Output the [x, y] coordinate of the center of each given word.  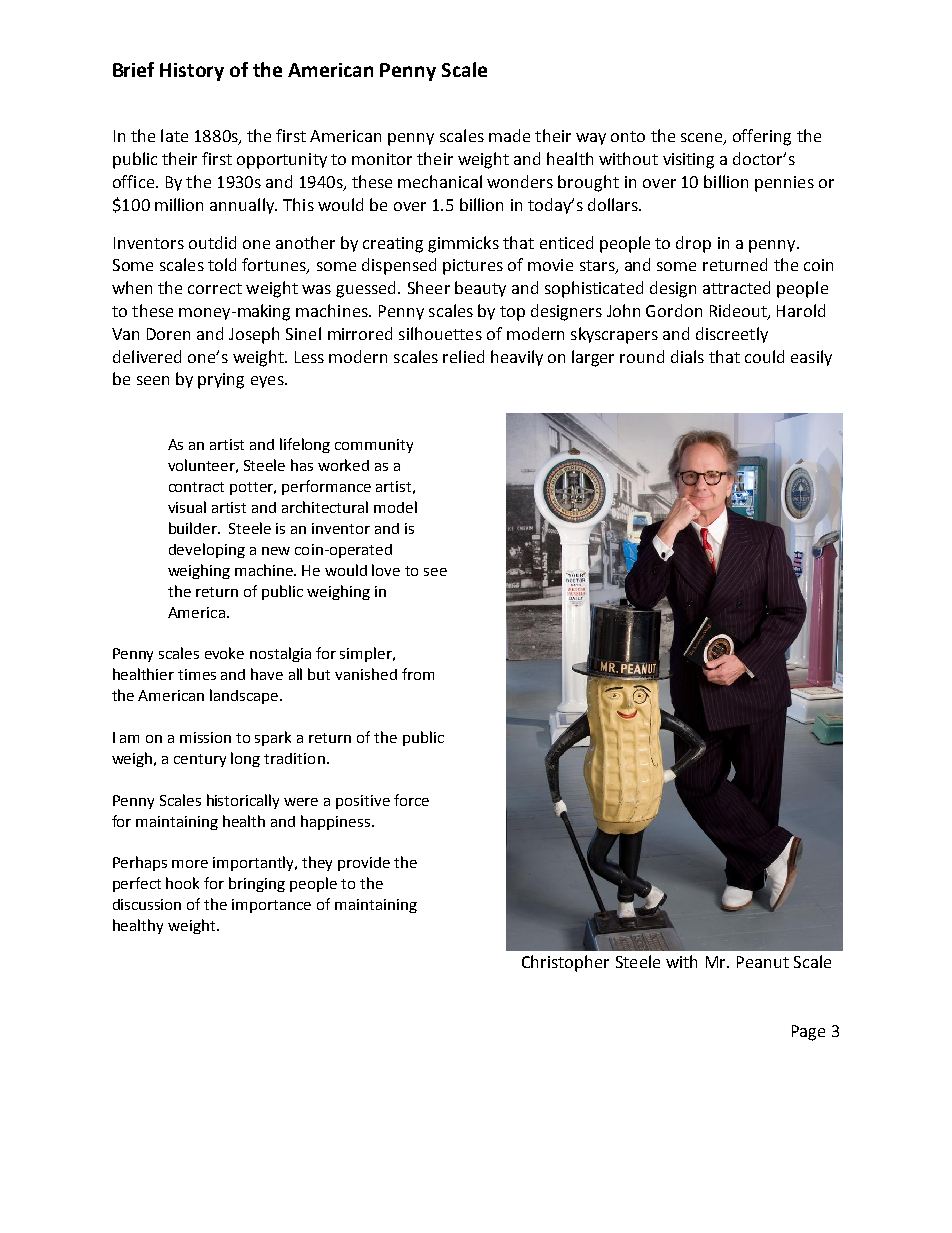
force [411, 800]
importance [271, 906]
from [418, 674]
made [509, 135]
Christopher [565, 963]
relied [463, 356]
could [764, 356]
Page [808, 1033]
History [192, 72]
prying [221, 381]
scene [703, 139]
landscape [245, 696]
